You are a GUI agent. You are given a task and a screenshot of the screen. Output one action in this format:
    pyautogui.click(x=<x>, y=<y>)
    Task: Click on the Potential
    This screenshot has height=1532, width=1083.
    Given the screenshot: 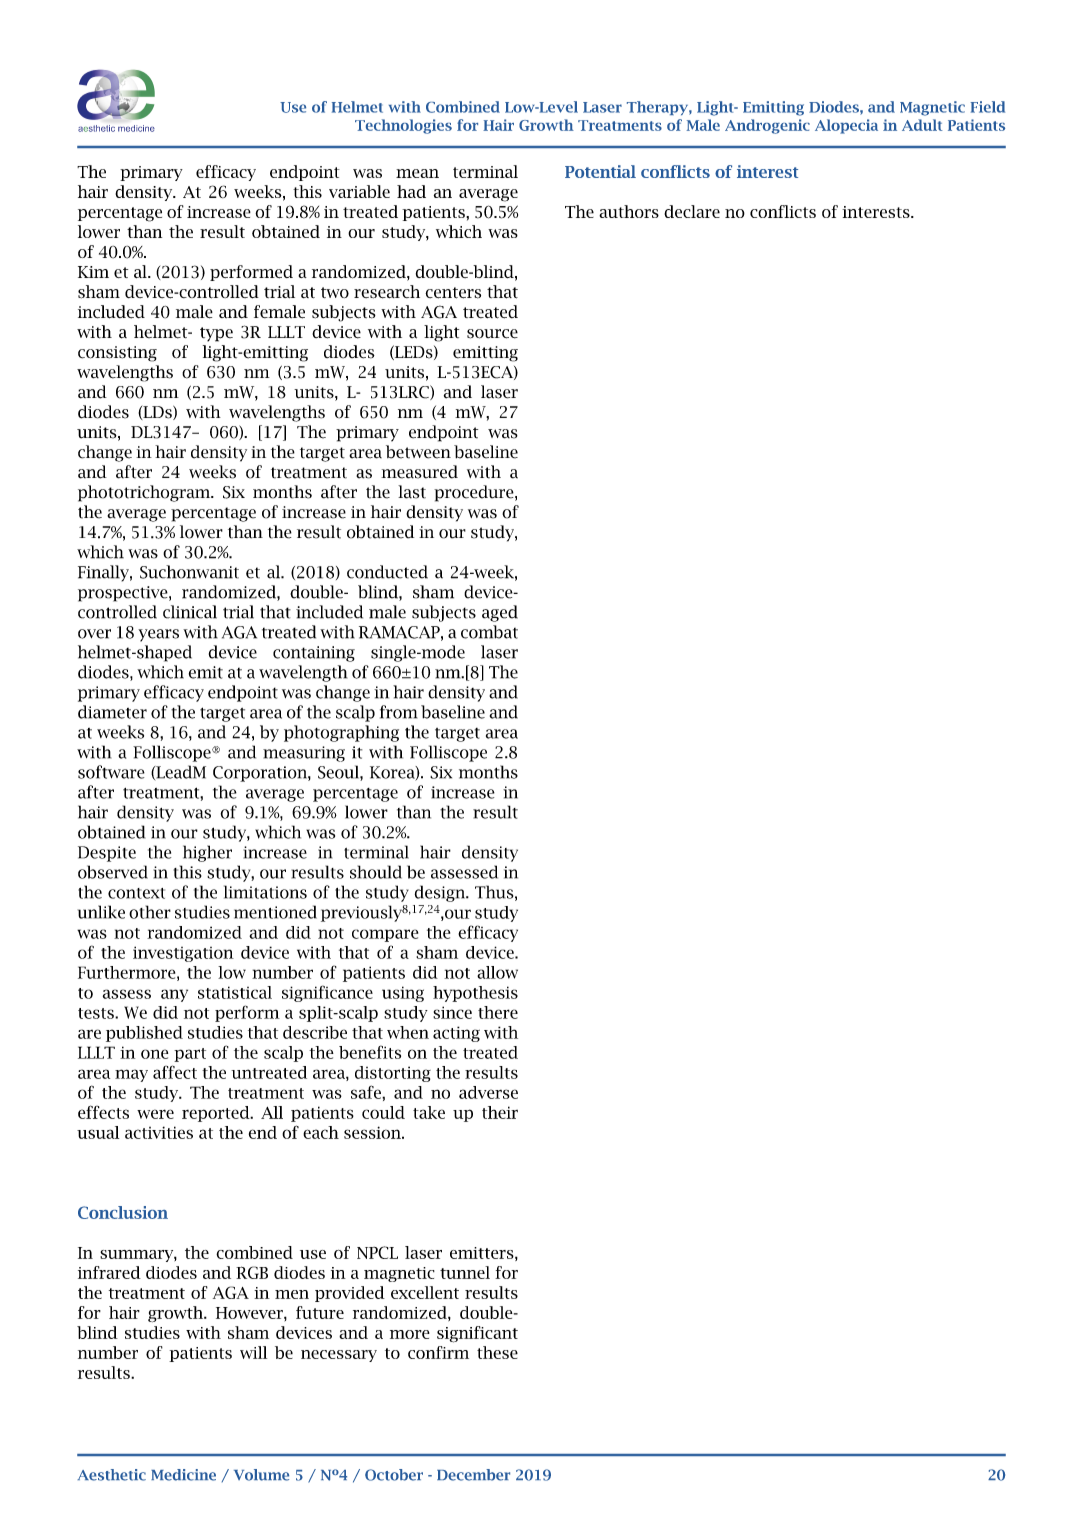 What is the action you would take?
    pyautogui.click(x=600, y=171)
